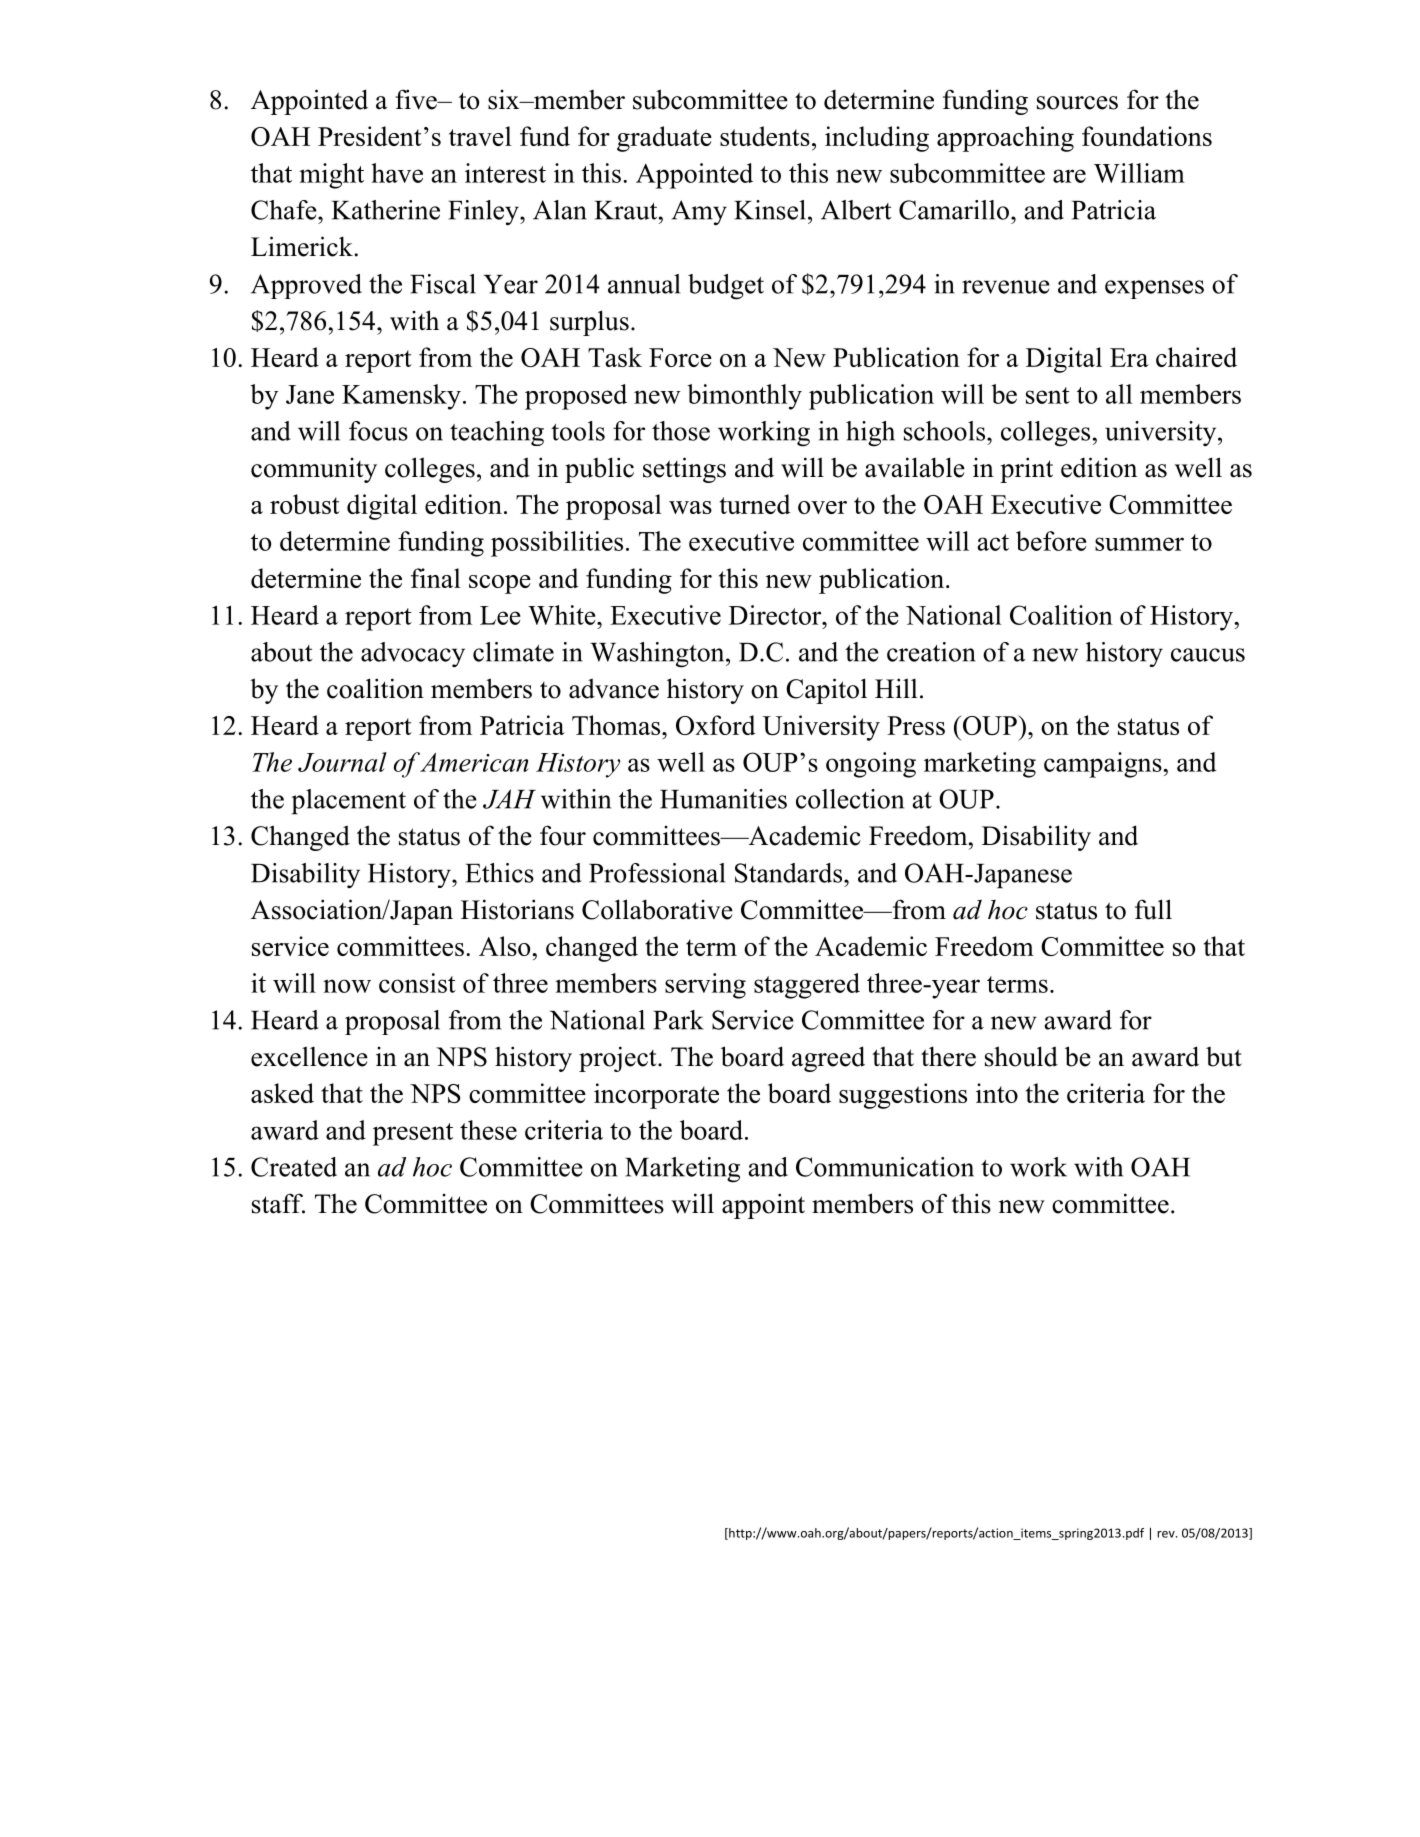  I want to click on into, so click(997, 1093).
